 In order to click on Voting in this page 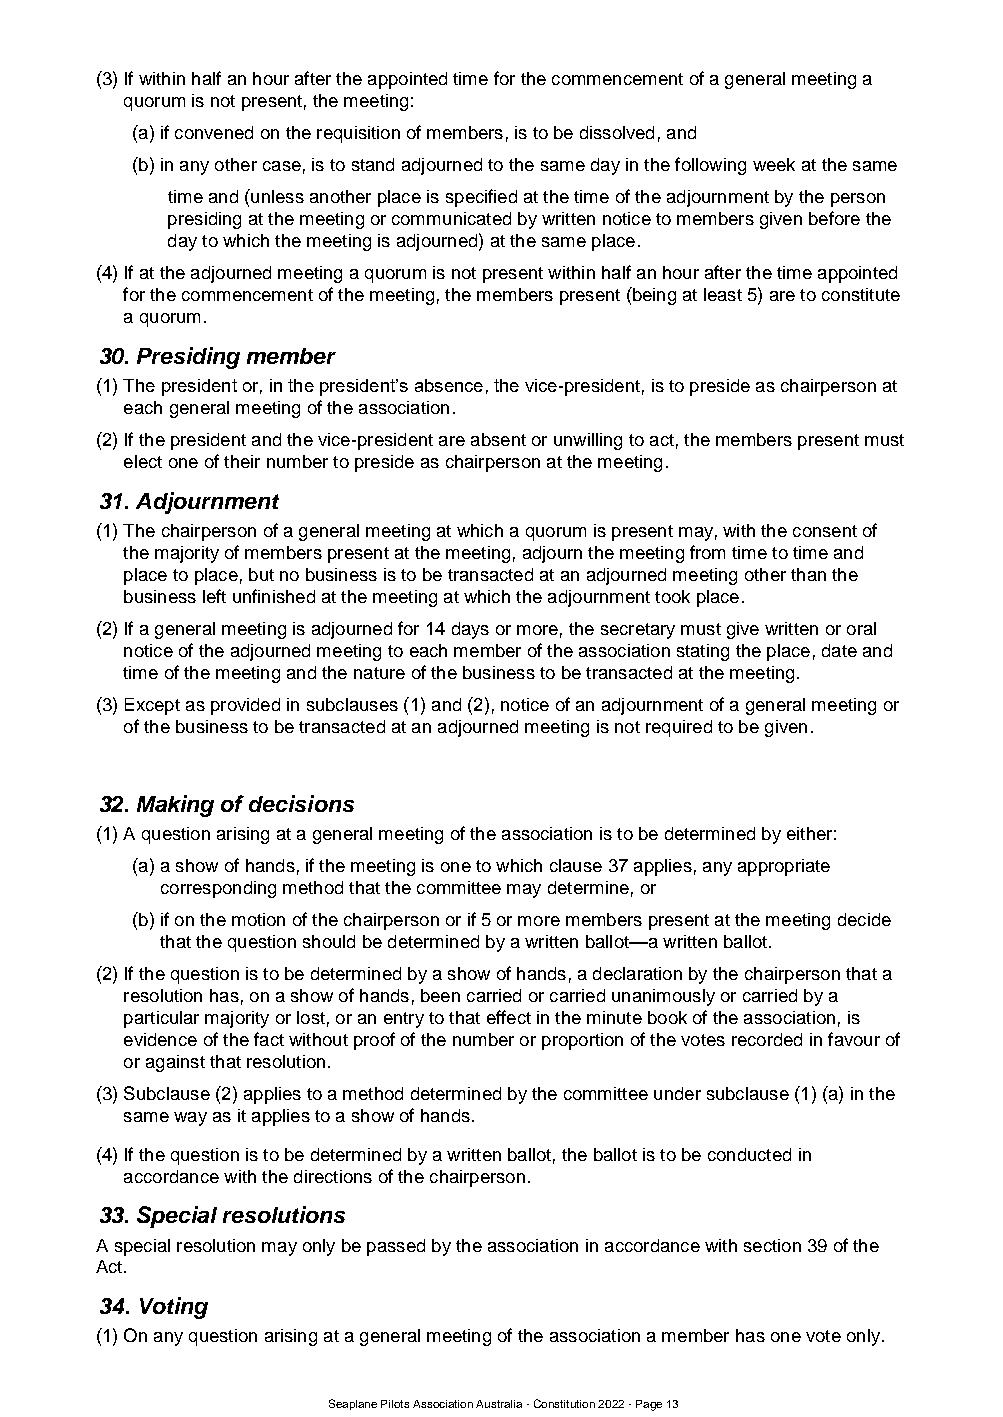, I will do `click(174, 1308)`.
